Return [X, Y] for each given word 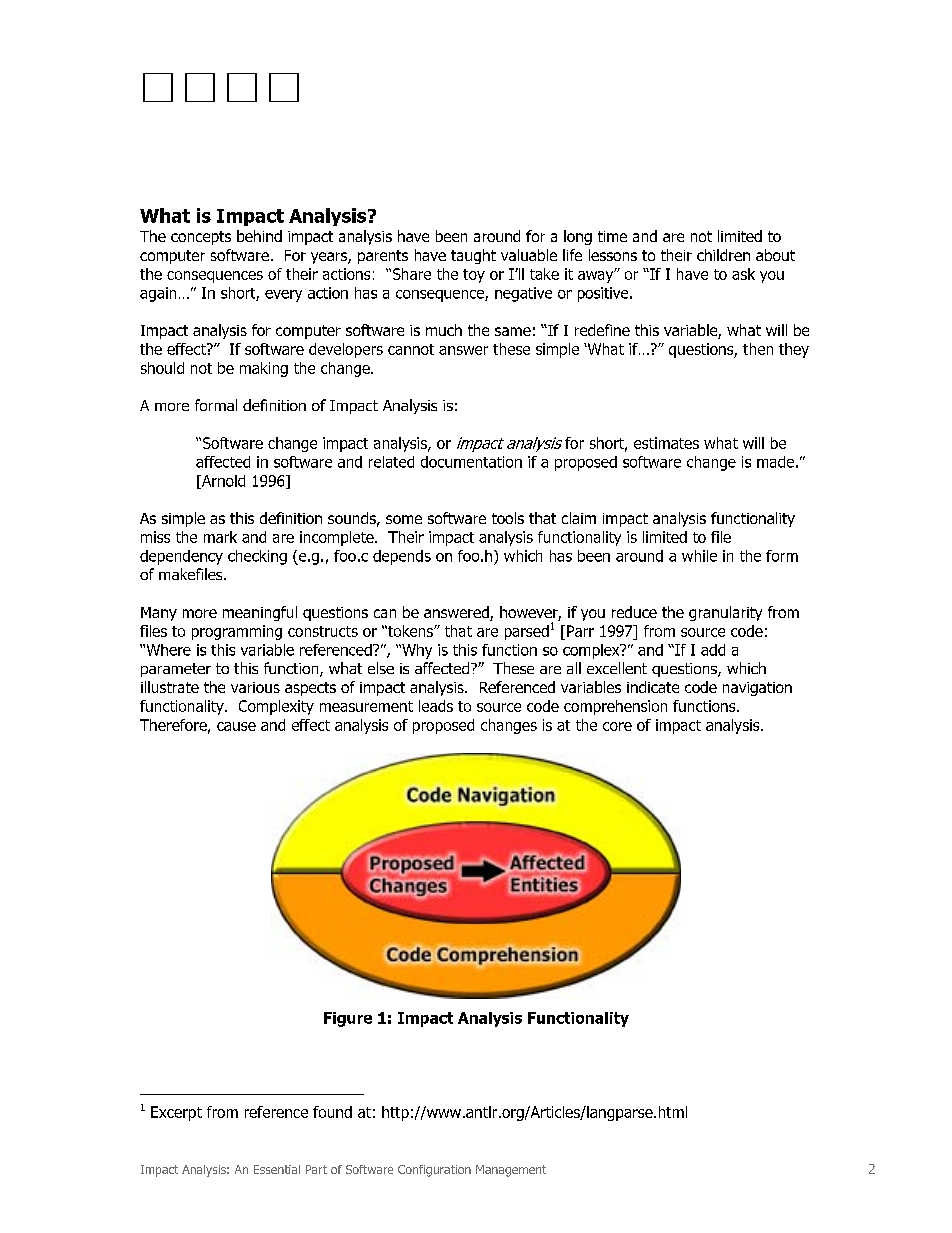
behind [259, 236]
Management [511, 1171]
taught [473, 256]
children [723, 255]
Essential [277, 1169]
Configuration [434, 1171]
